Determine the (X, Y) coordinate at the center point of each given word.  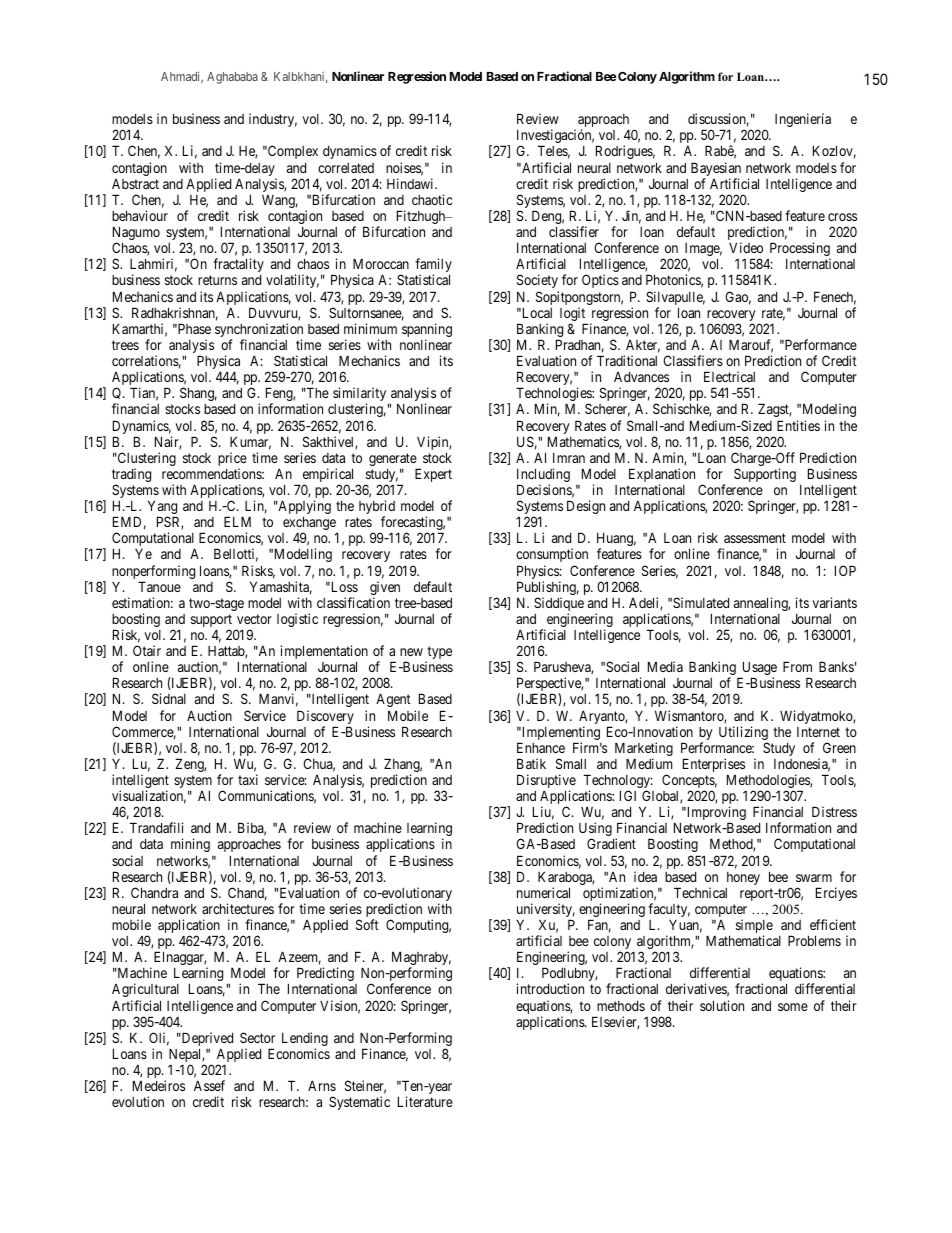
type (438, 654)
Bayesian (716, 170)
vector (254, 619)
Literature (425, 1101)
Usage (758, 669)
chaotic (432, 199)
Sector (257, 1037)
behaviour (140, 215)
